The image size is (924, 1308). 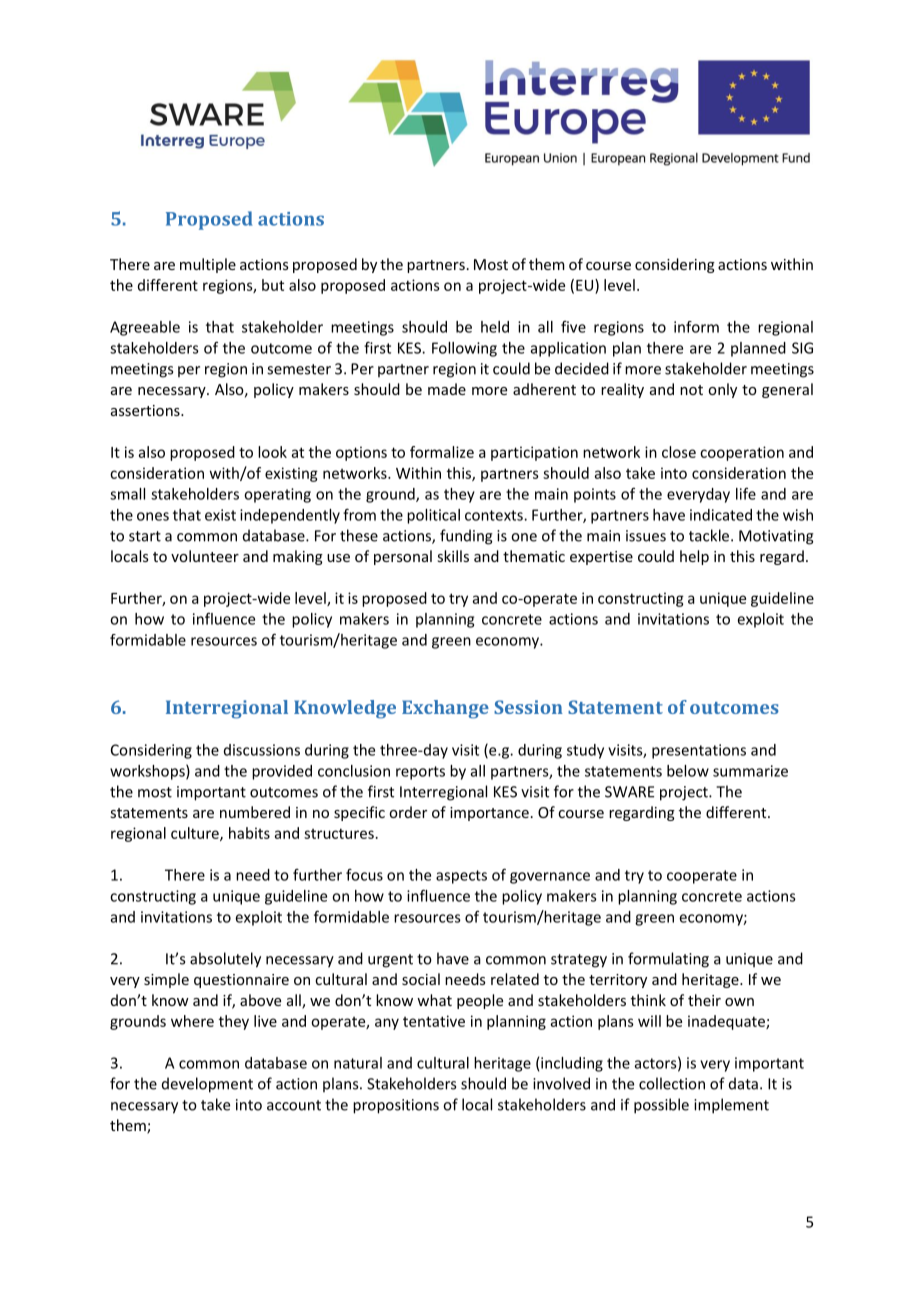 I want to click on development, so click(x=207, y=1085).
